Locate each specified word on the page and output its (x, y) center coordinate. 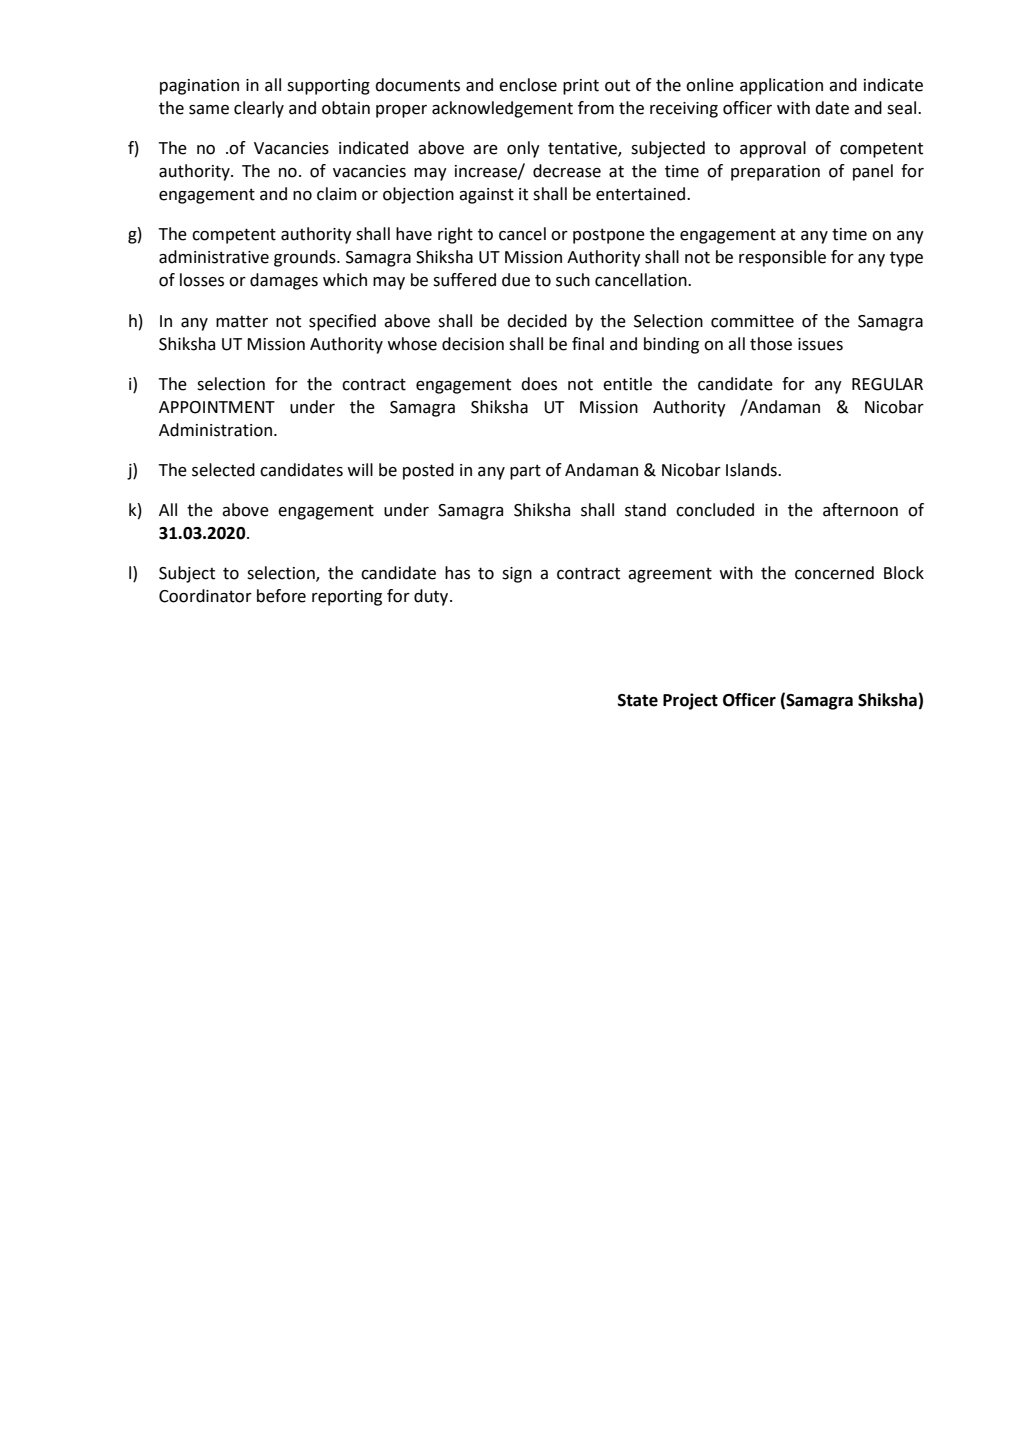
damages (284, 281)
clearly (259, 109)
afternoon (860, 510)
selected (223, 470)
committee (752, 321)
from (596, 108)
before (281, 596)
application (781, 86)
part (525, 472)
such (573, 280)
